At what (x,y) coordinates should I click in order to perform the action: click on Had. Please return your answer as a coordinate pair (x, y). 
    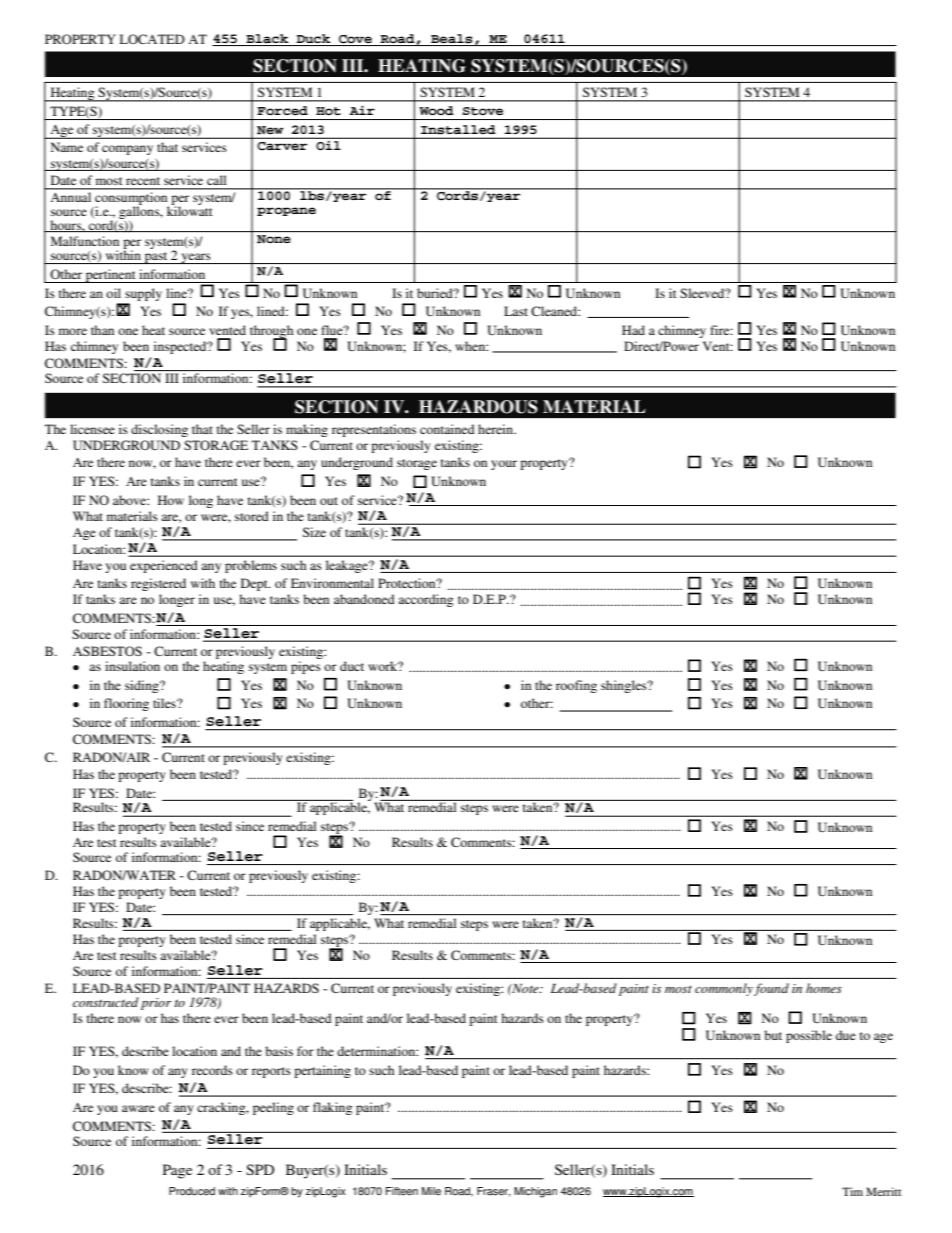
    Looking at the image, I should click on (633, 330).
